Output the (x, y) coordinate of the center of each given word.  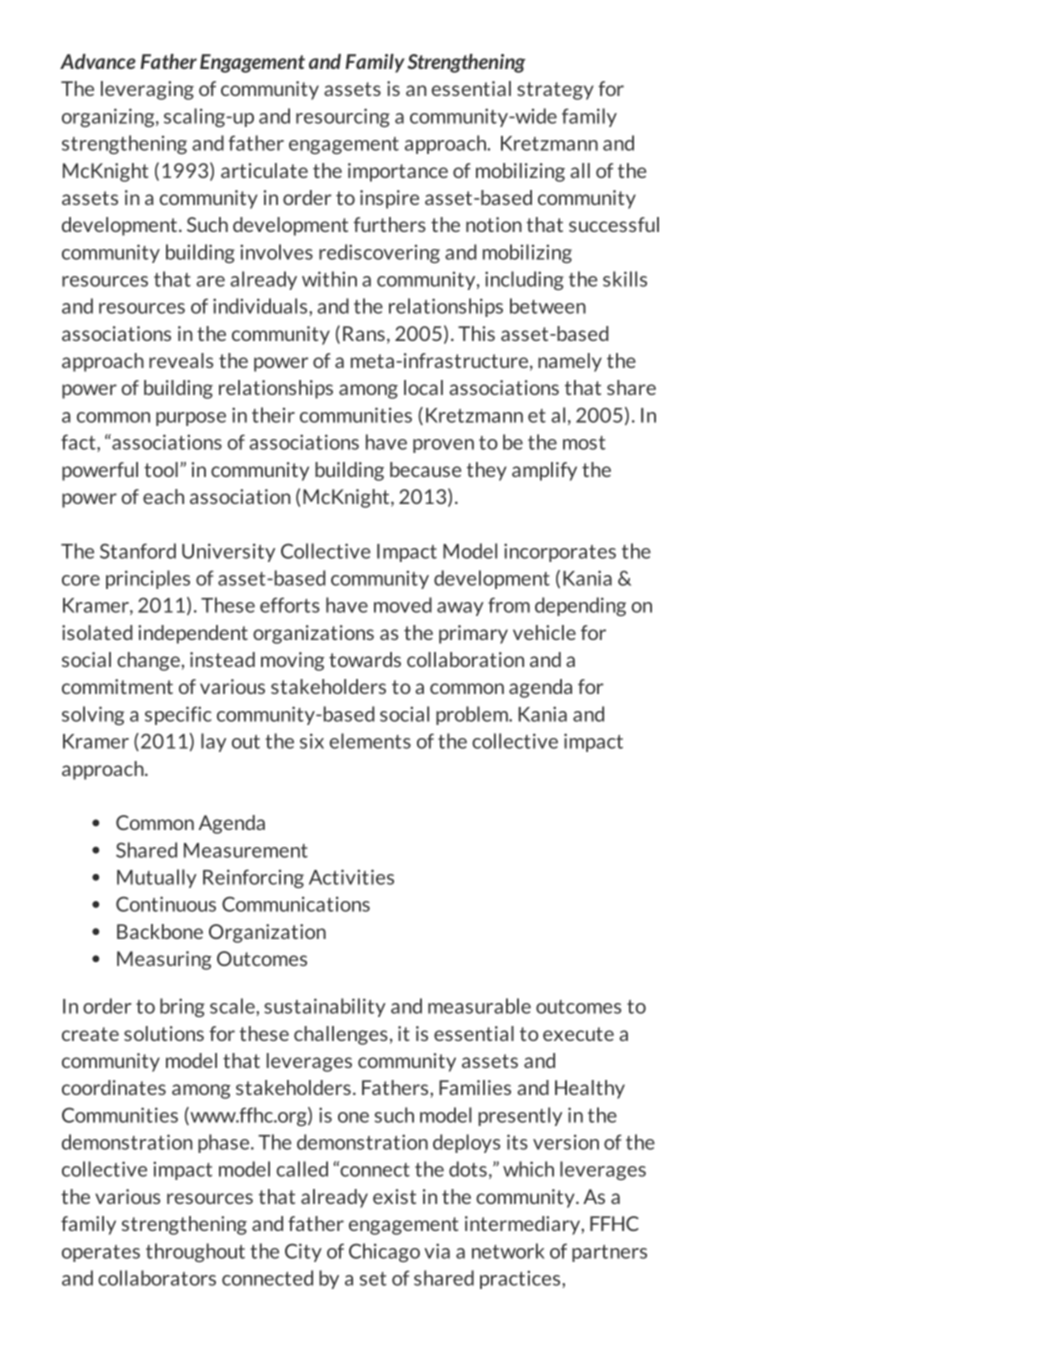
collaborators (157, 1278)
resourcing (343, 117)
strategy (555, 91)
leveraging (147, 90)
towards (365, 659)
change (148, 661)
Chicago (384, 1252)
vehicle (544, 632)
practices (521, 1279)
